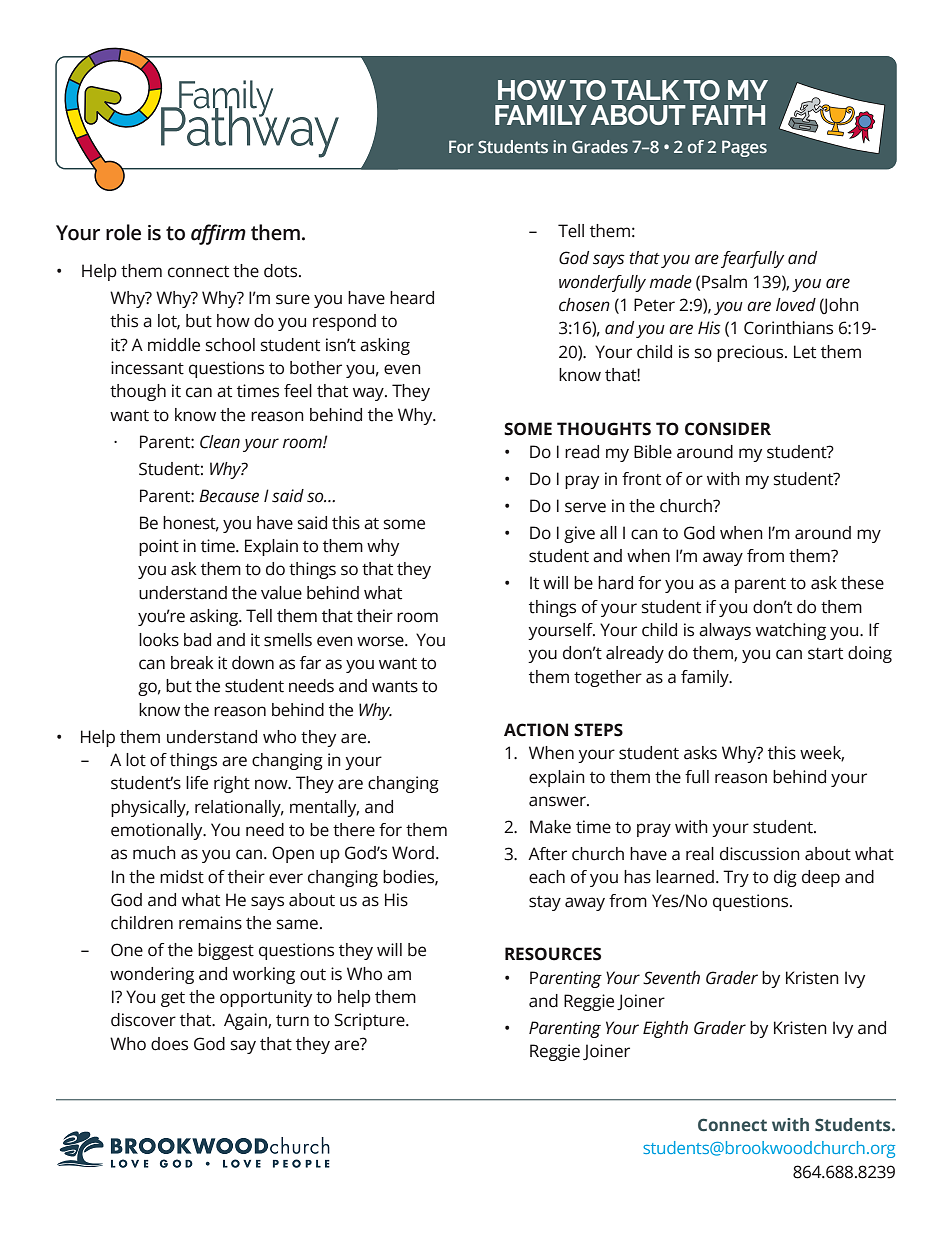  I want to click on FAITH, so click(728, 115).
